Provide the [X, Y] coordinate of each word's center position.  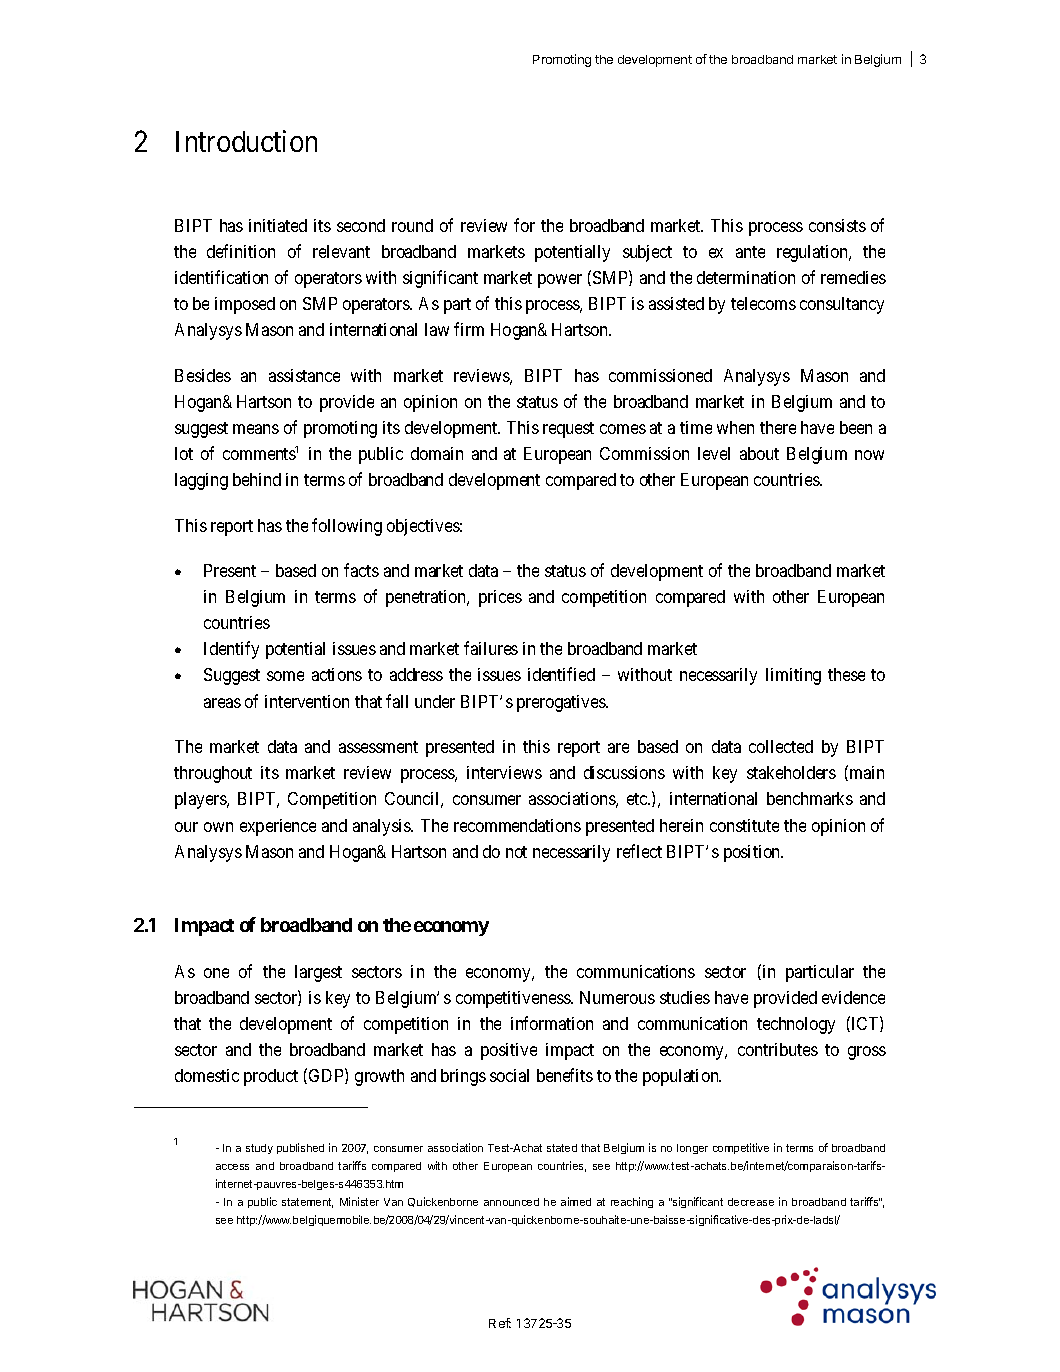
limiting [793, 676]
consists [837, 225]
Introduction [246, 141]
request [568, 430]
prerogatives [562, 703]
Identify [231, 650]
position [753, 853]
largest [318, 973]
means [256, 429]
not [516, 852]
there [778, 427]
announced [511, 1202]
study [259, 1149]
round [412, 225]
